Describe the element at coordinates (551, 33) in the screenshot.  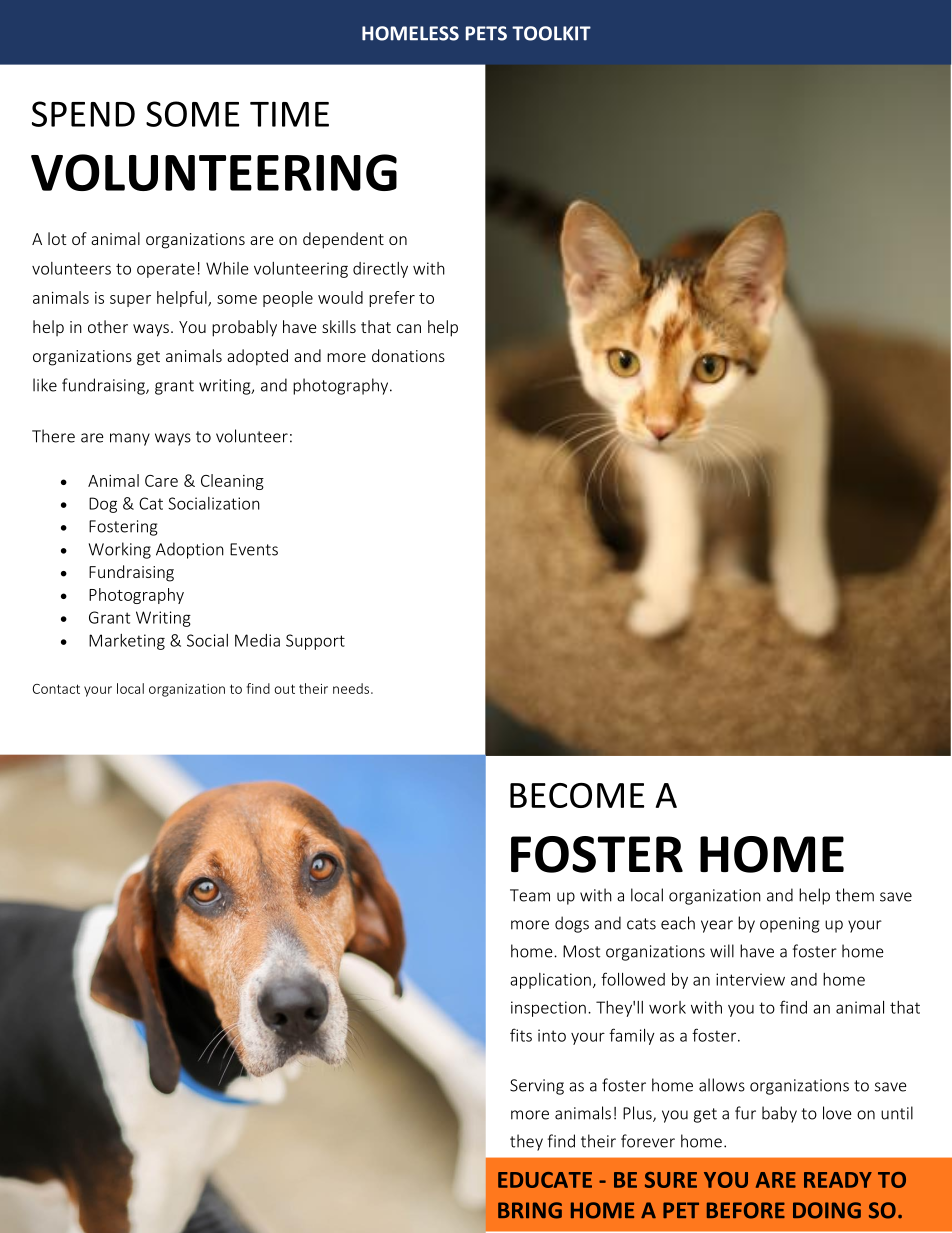
I see `TOOLKIT` at that location.
